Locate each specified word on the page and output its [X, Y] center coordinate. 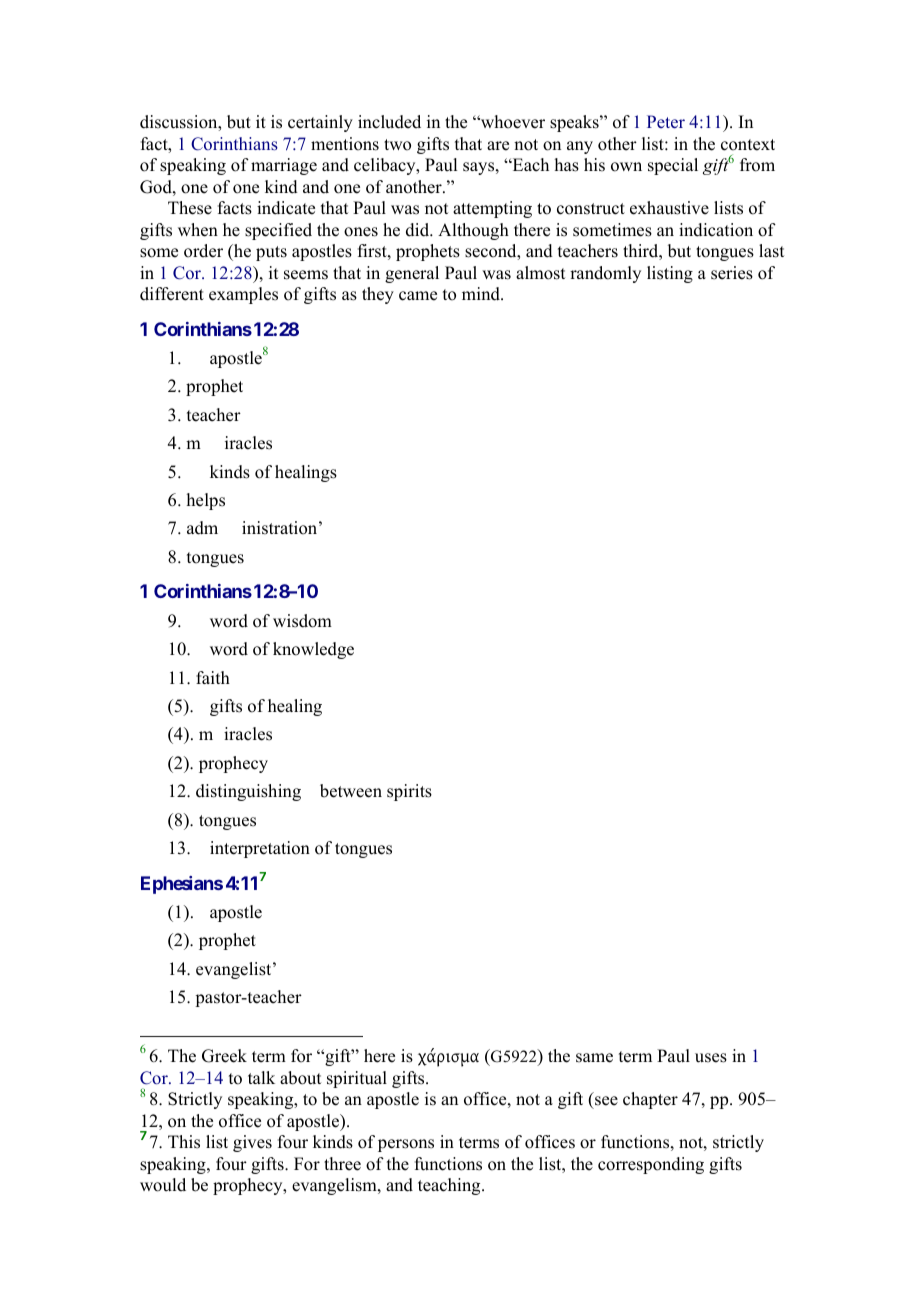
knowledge [313, 650]
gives [252, 1143]
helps [206, 501]
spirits [409, 792]
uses [711, 1058]
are [498, 146]
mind [482, 294]
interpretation [260, 849]
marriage [284, 166]
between [351, 791]
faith [213, 677]
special [673, 166]
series [732, 273]
